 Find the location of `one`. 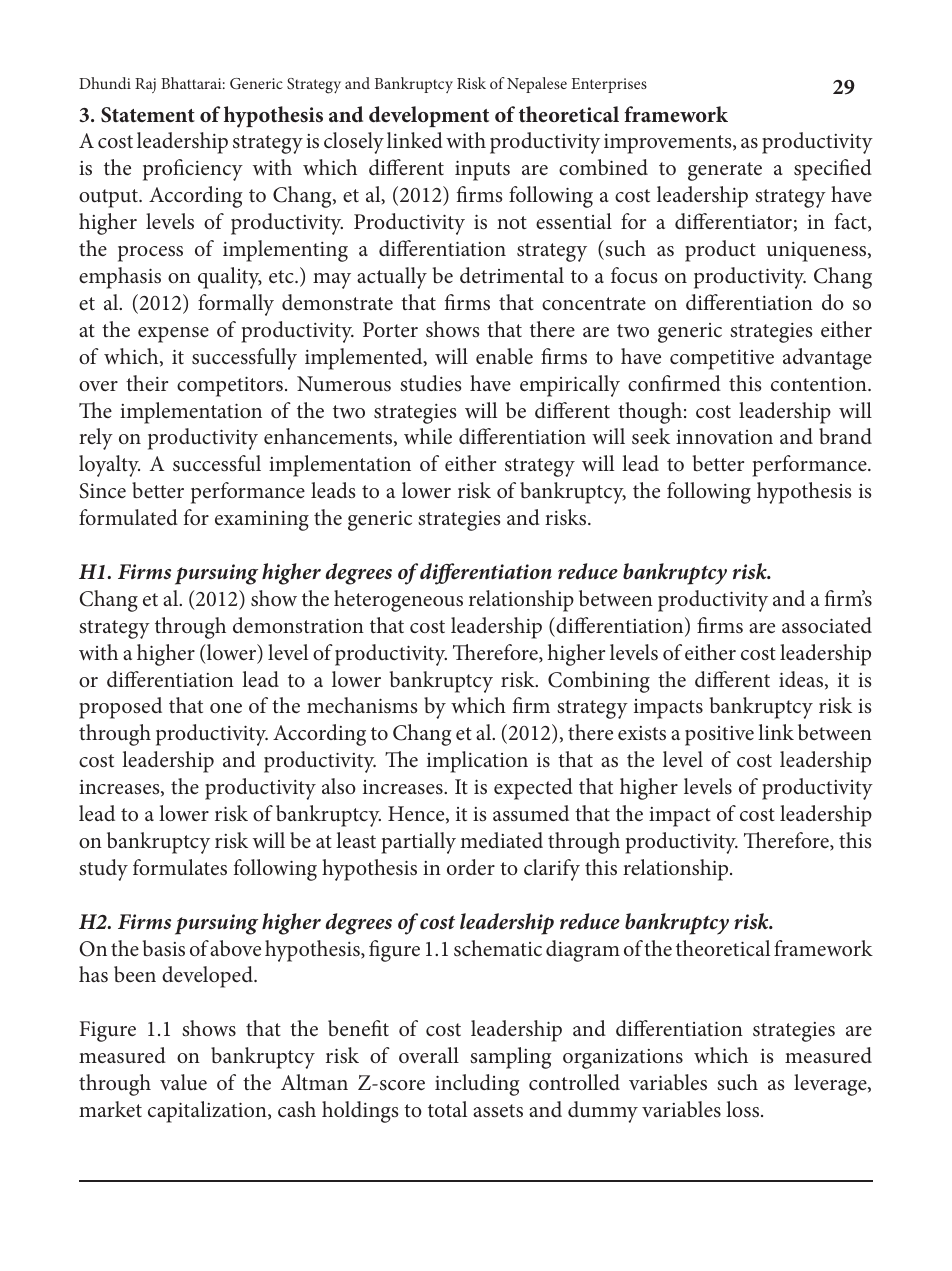

one is located at coordinates (226, 708).
